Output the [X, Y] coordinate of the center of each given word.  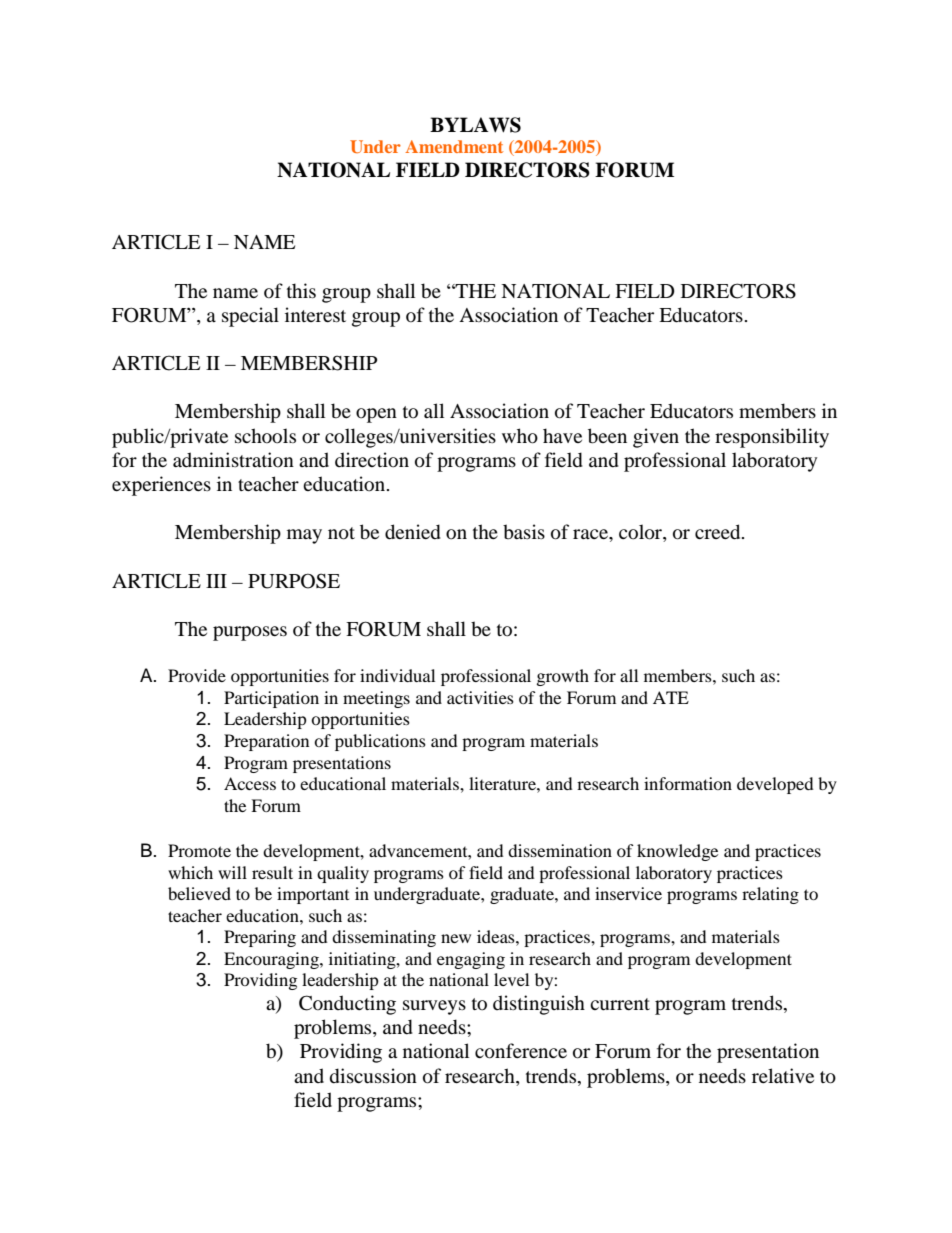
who [520, 436]
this [301, 290]
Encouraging [272, 960]
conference [521, 1051]
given [656, 438]
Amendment [454, 146]
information [688, 783]
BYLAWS [475, 125]
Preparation [266, 742]
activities [480, 697]
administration [233, 460]
